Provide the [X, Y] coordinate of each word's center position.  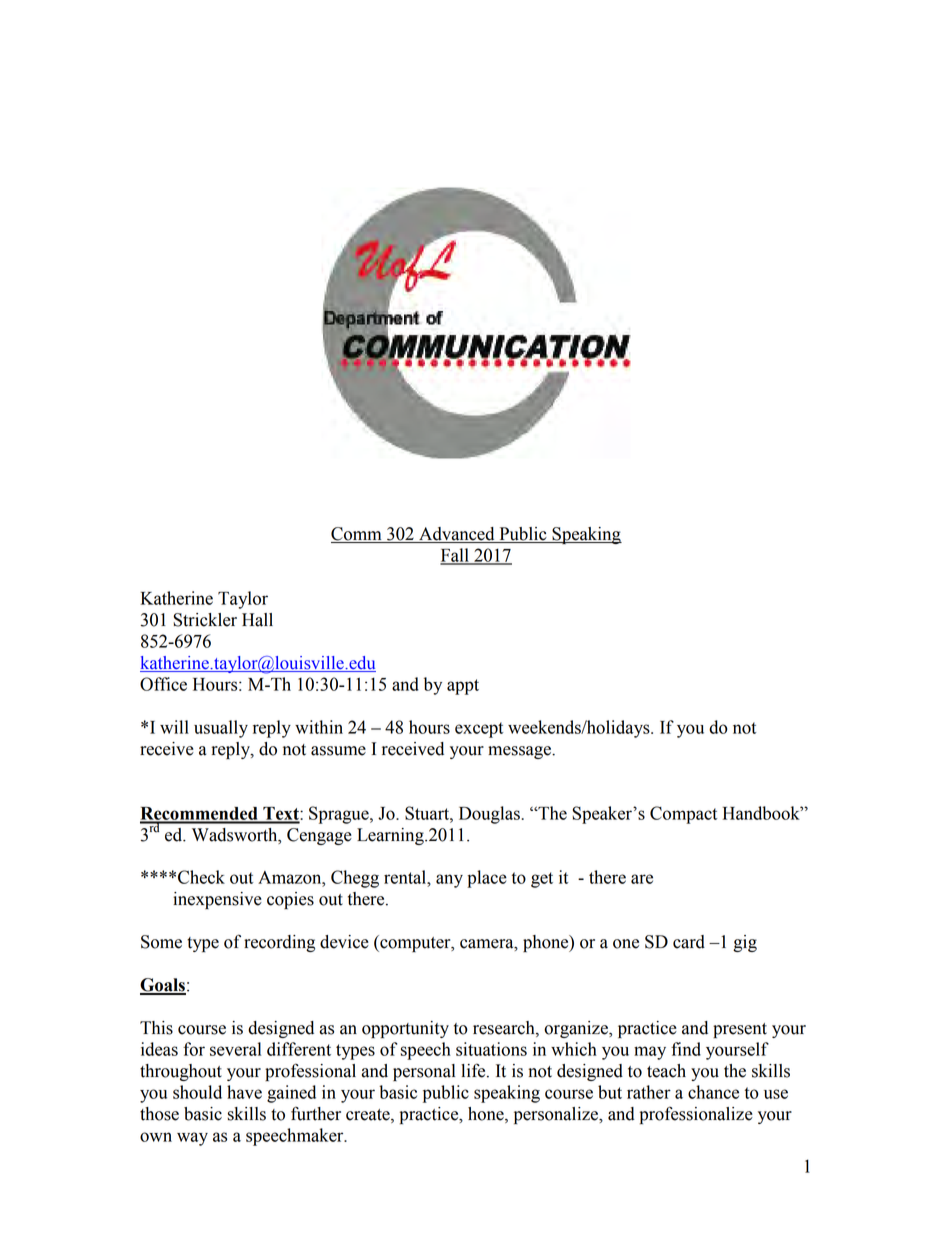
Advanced [457, 535]
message [521, 752]
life [474, 1070]
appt [463, 687]
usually [221, 729]
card [689, 942]
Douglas [490, 815]
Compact [683, 815]
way [192, 1139]
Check [201, 877]
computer [415, 943]
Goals [163, 986]
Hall [257, 620]
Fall [455, 556]
